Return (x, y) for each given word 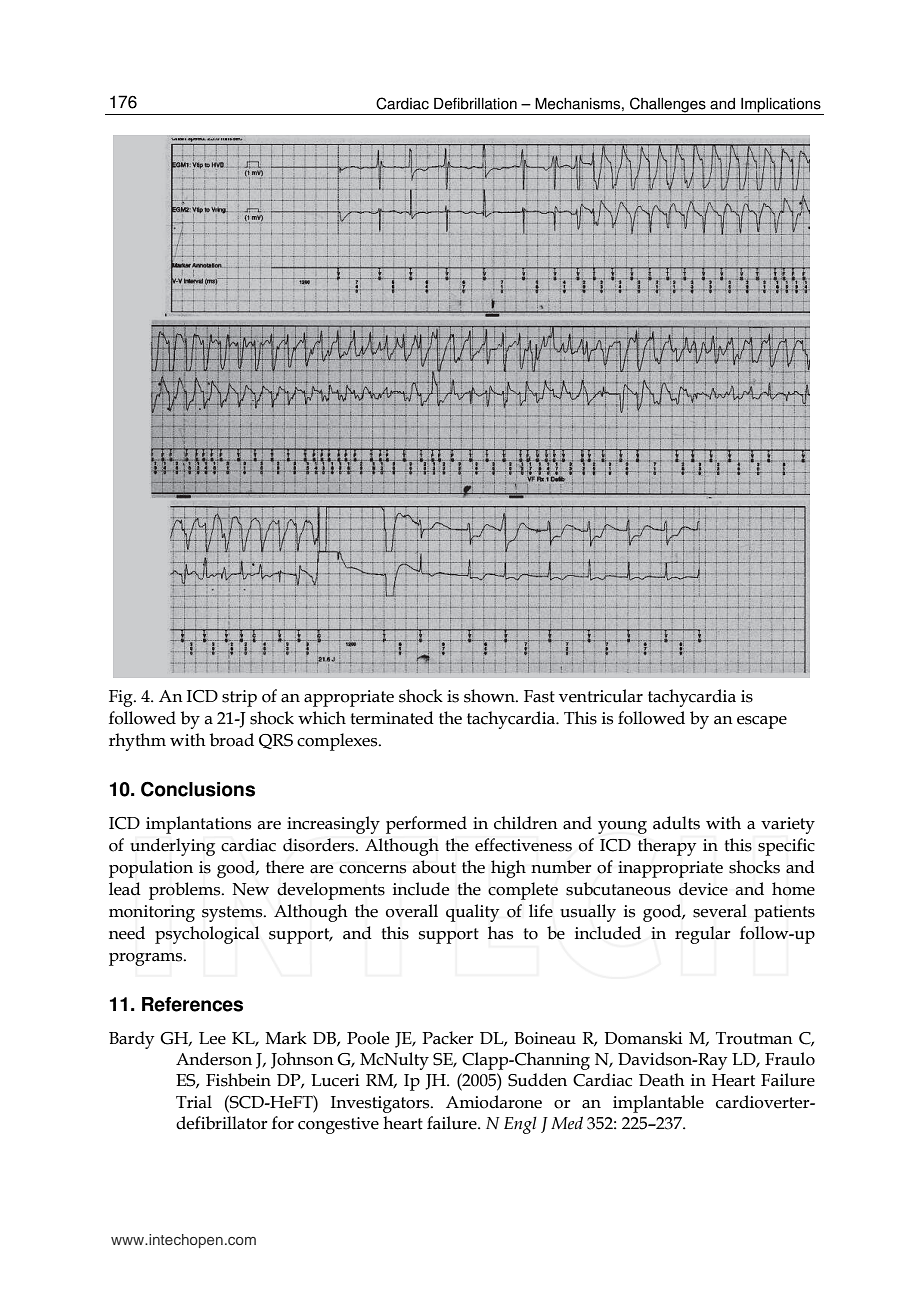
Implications (781, 106)
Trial (194, 1102)
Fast (539, 696)
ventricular (601, 696)
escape (762, 722)
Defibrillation (475, 104)
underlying (172, 847)
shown (490, 696)
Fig (122, 698)
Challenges (668, 106)
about (434, 867)
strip (239, 698)
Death (662, 1080)
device (703, 889)
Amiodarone (494, 1102)
